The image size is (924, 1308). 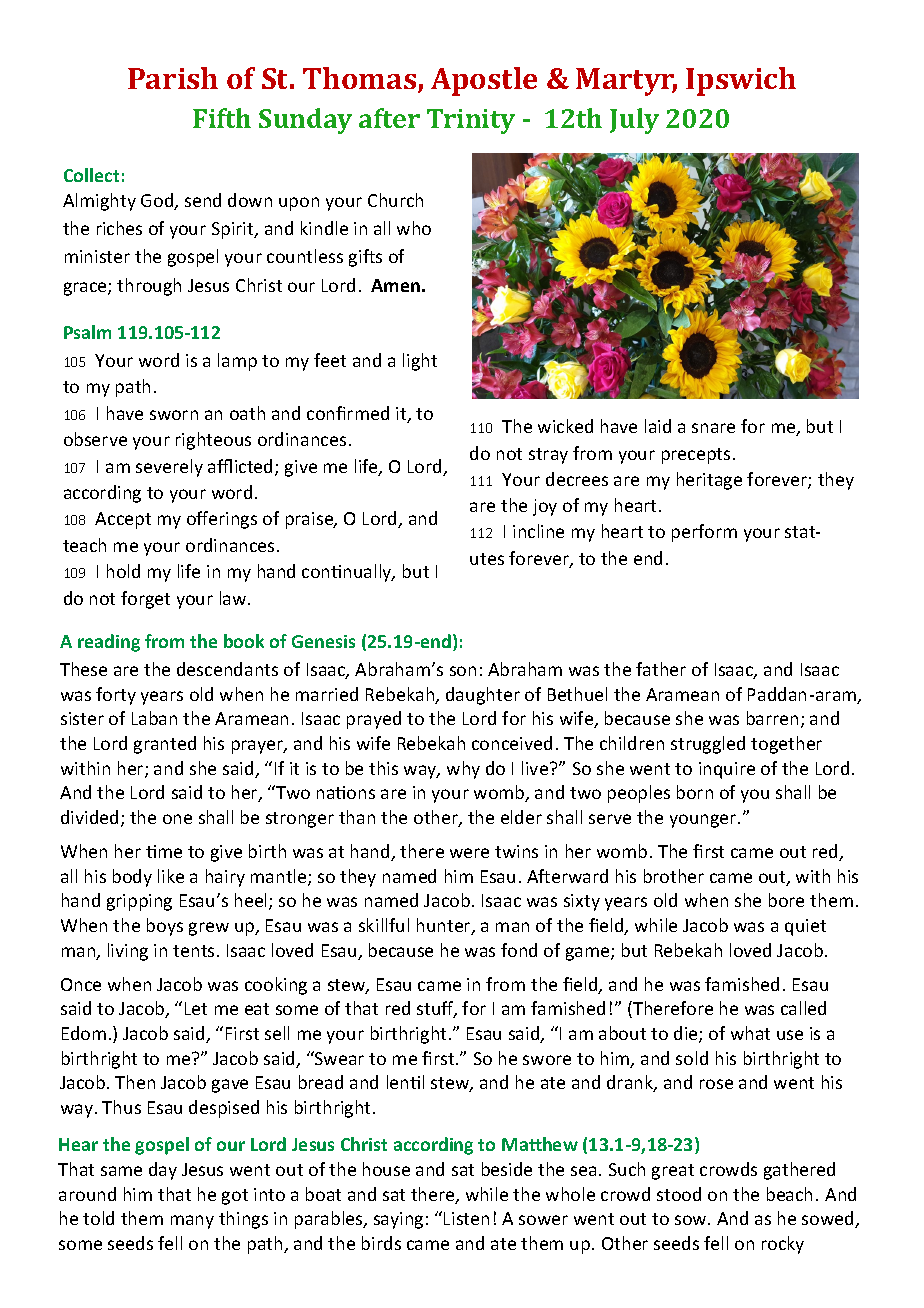 I want to click on fond, so click(x=519, y=950).
